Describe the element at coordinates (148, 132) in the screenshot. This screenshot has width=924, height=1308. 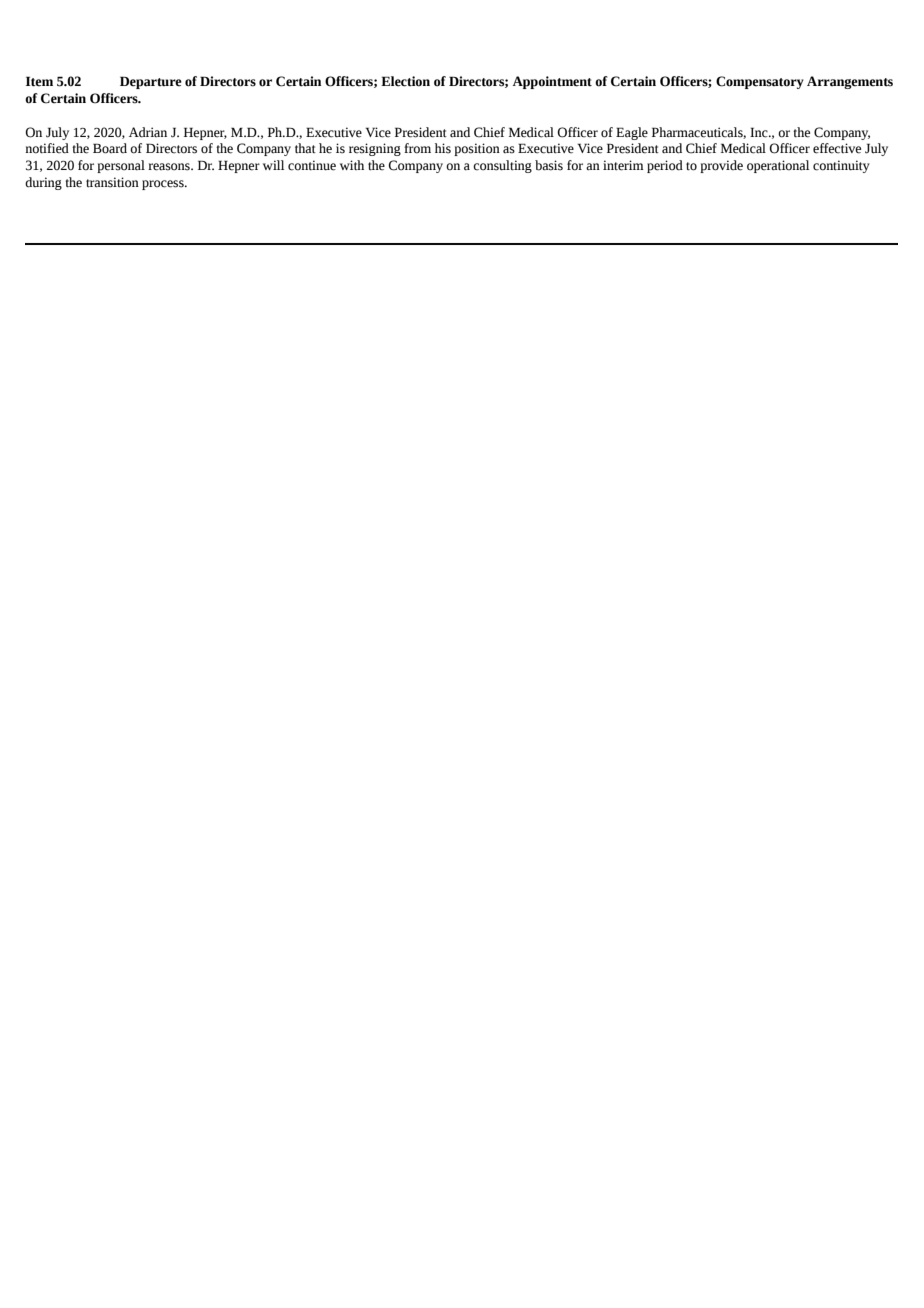
I see `Adrian` at that location.
